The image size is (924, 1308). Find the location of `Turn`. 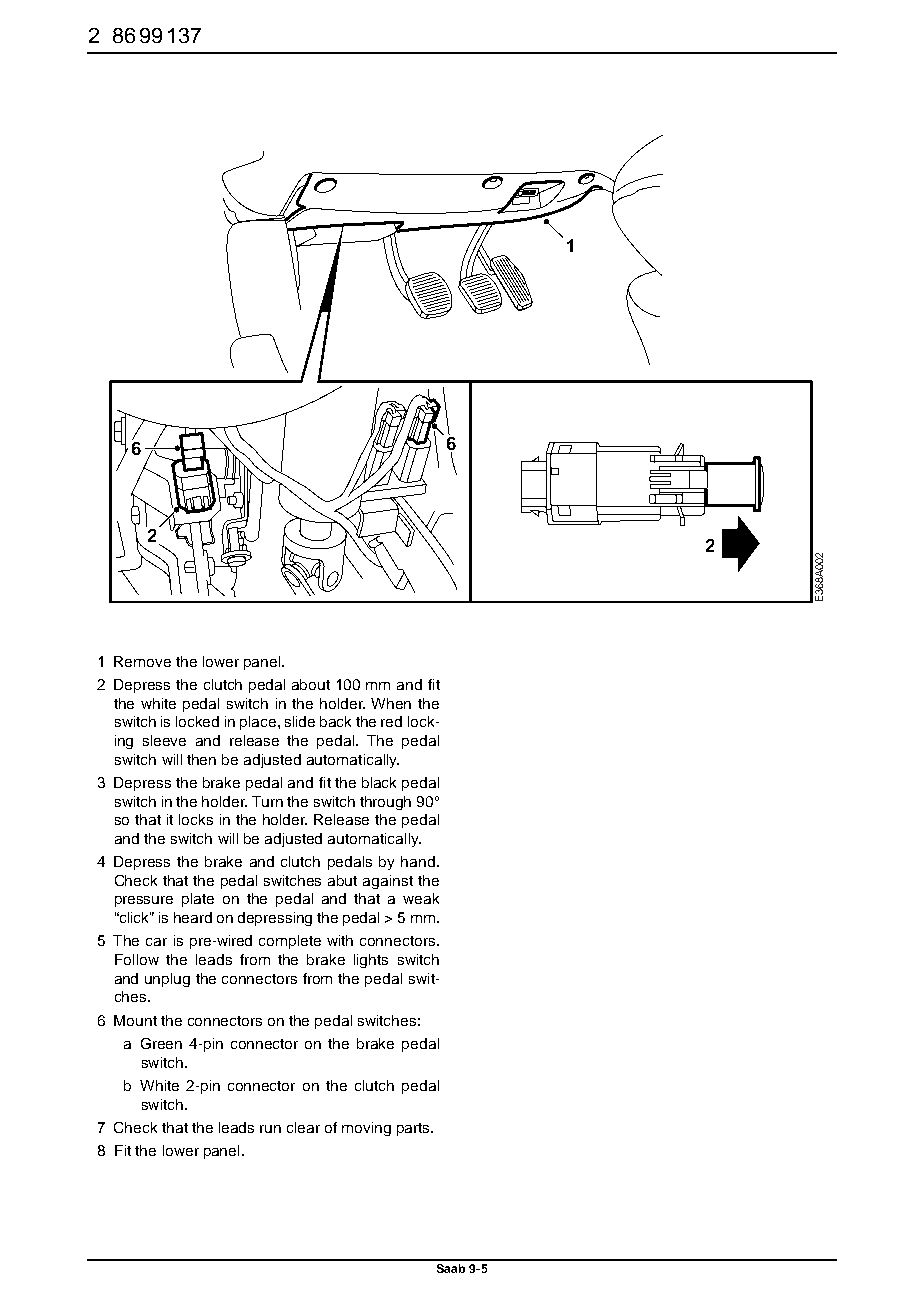

Turn is located at coordinates (267, 801).
